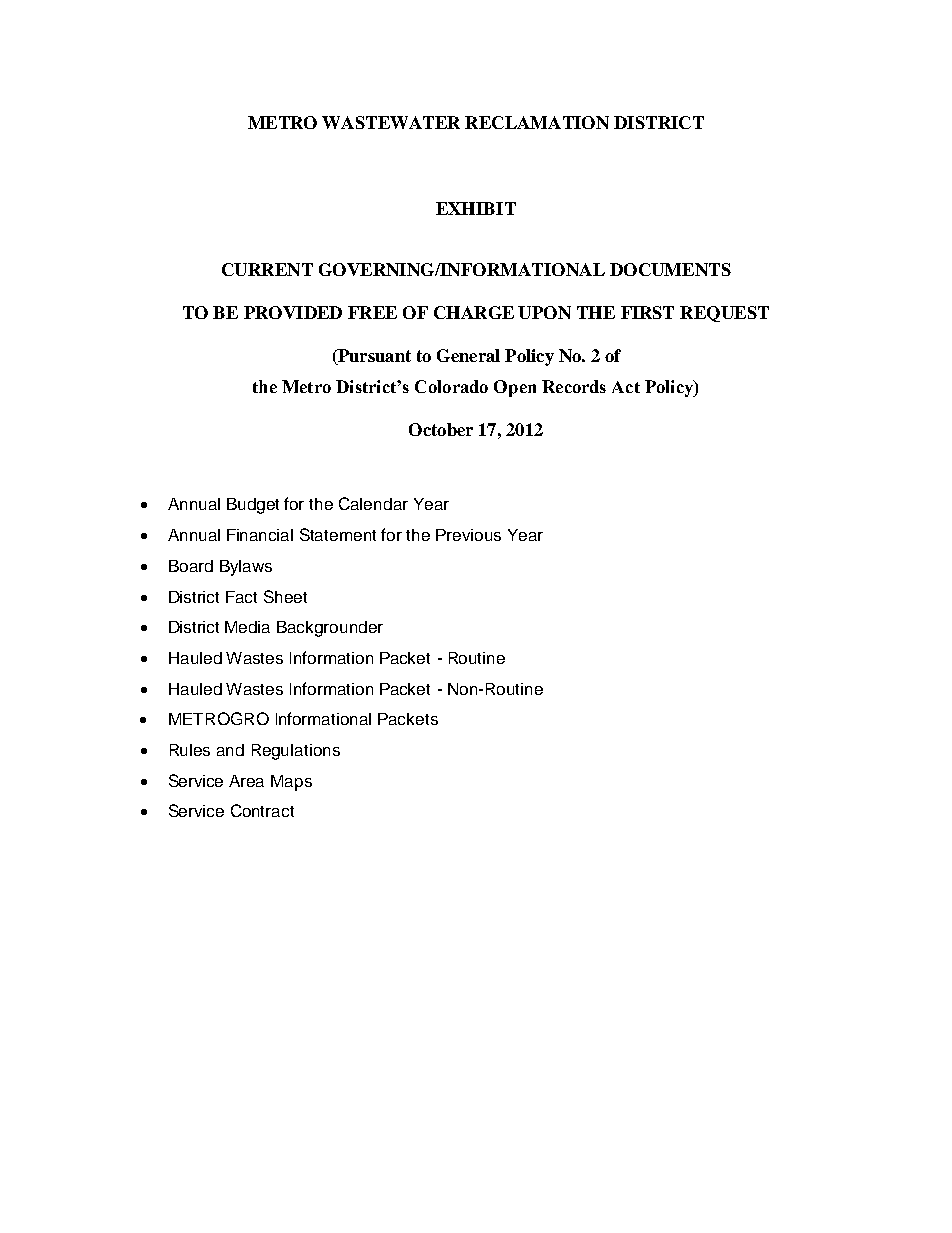  Describe the element at coordinates (647, 312) in the image. I see `FIRST` at that location.
